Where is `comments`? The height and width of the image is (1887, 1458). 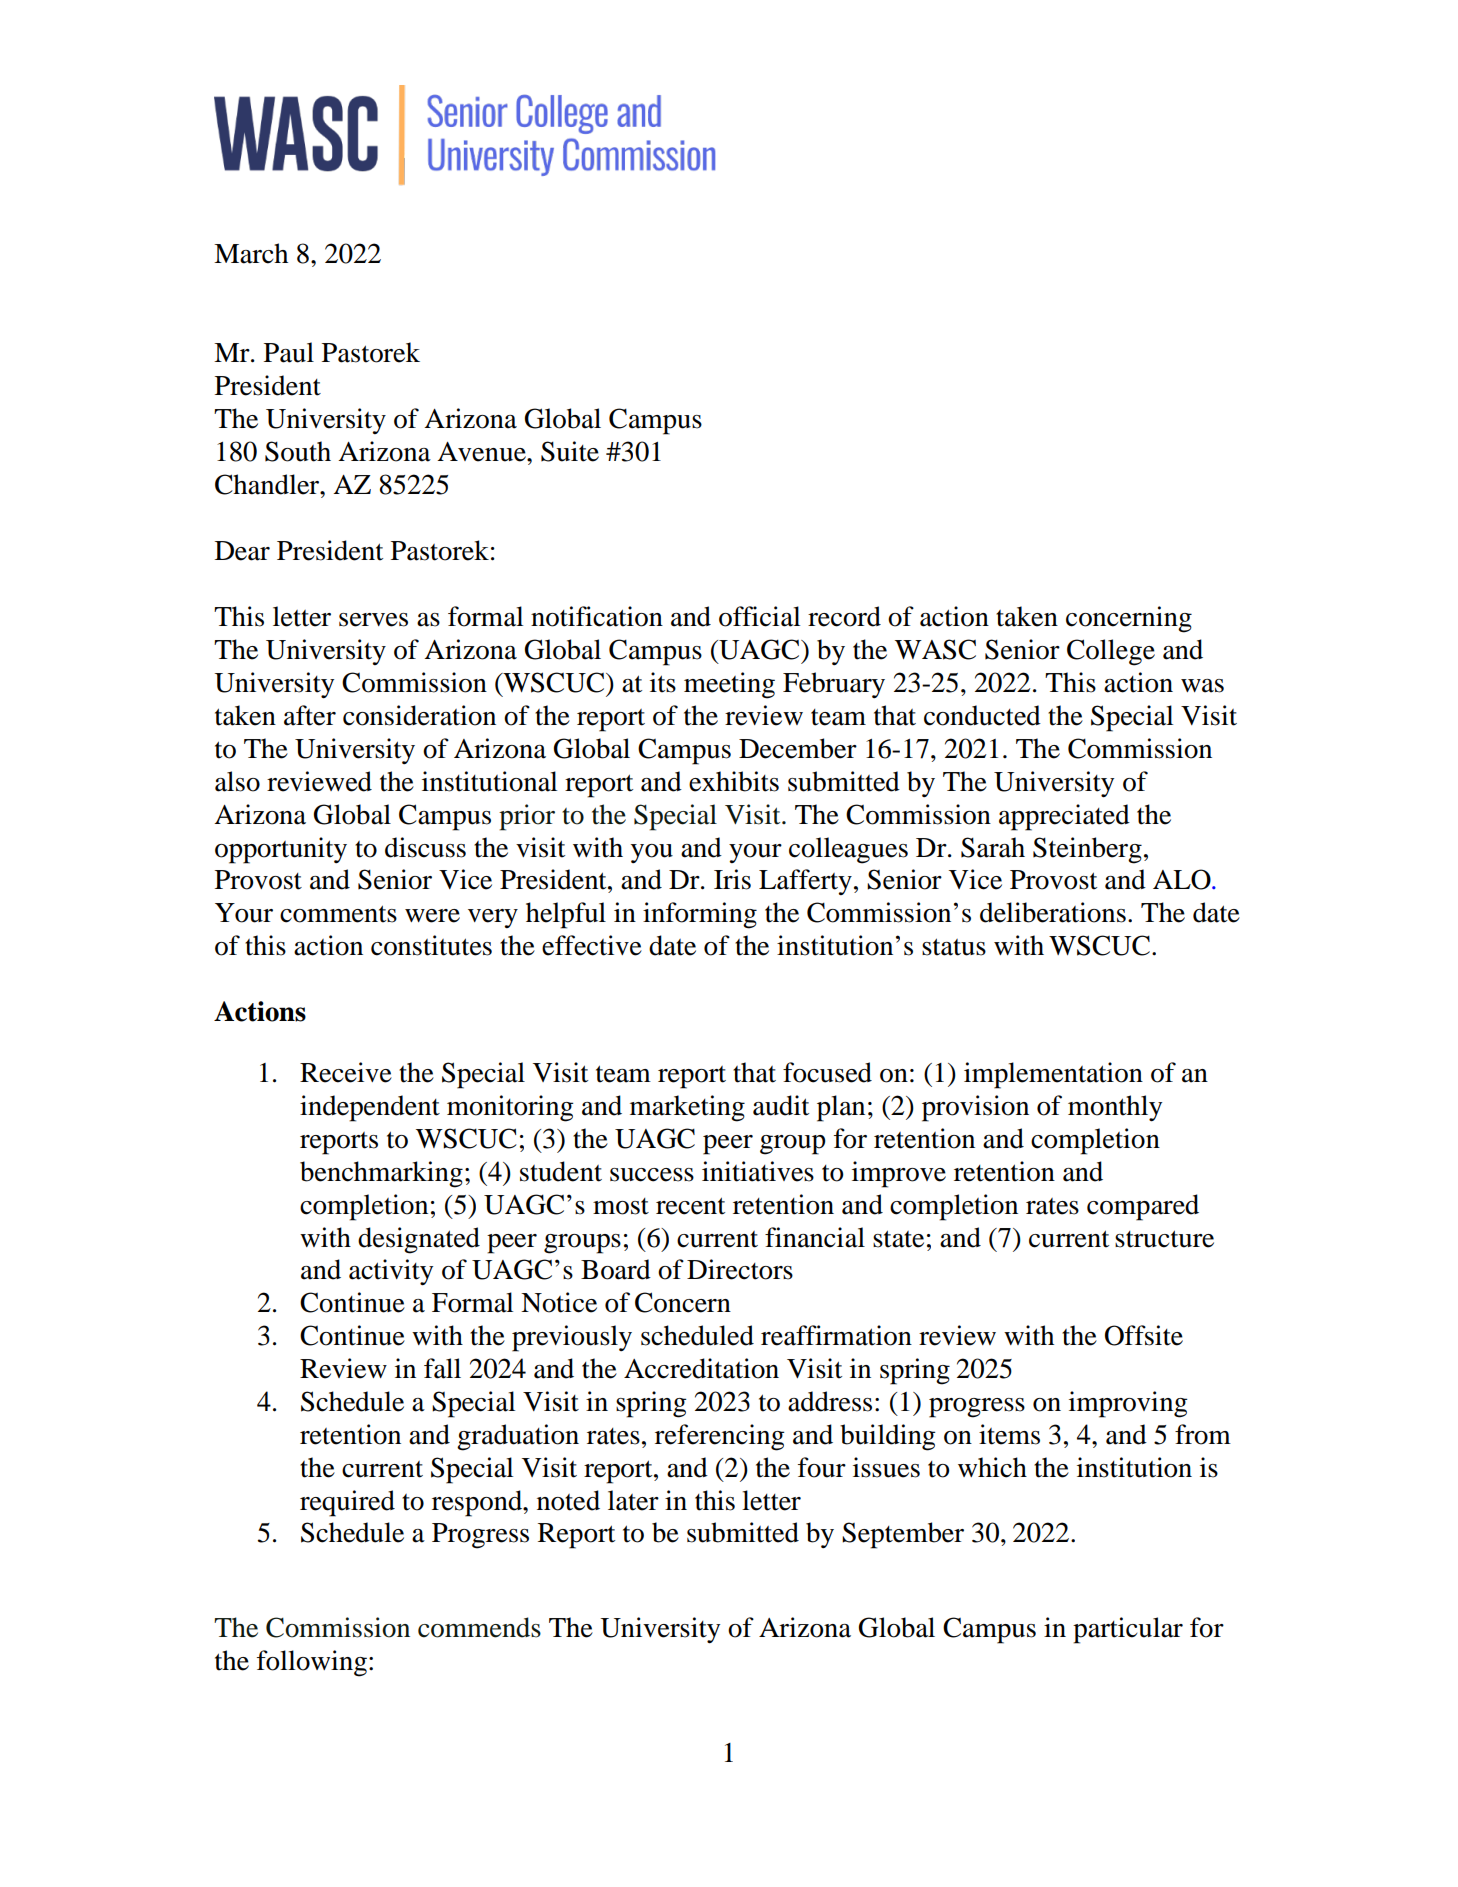 comments is located at coordinates (338, 914).
